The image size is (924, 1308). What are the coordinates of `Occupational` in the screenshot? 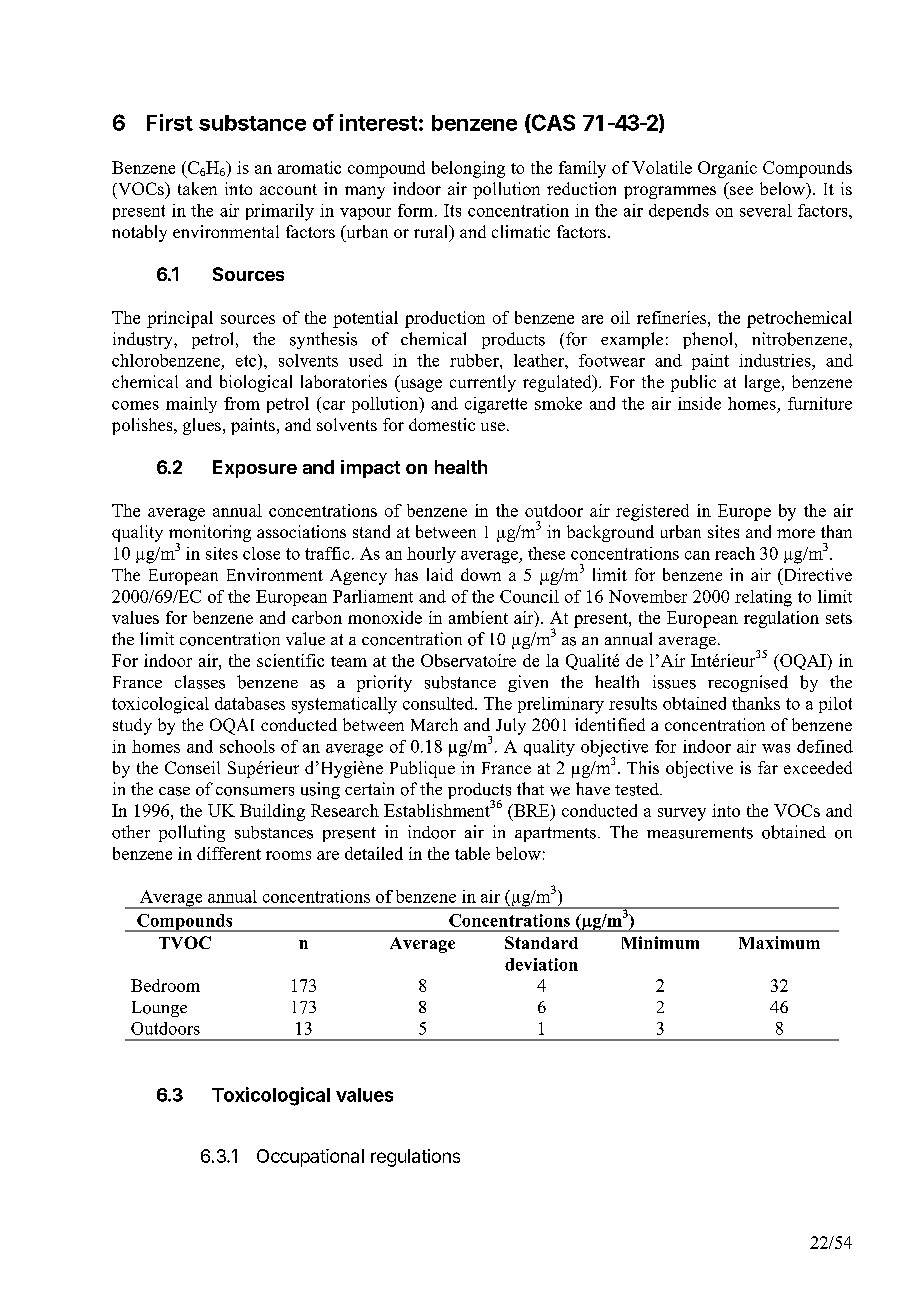 It's located at (310, 1158).
